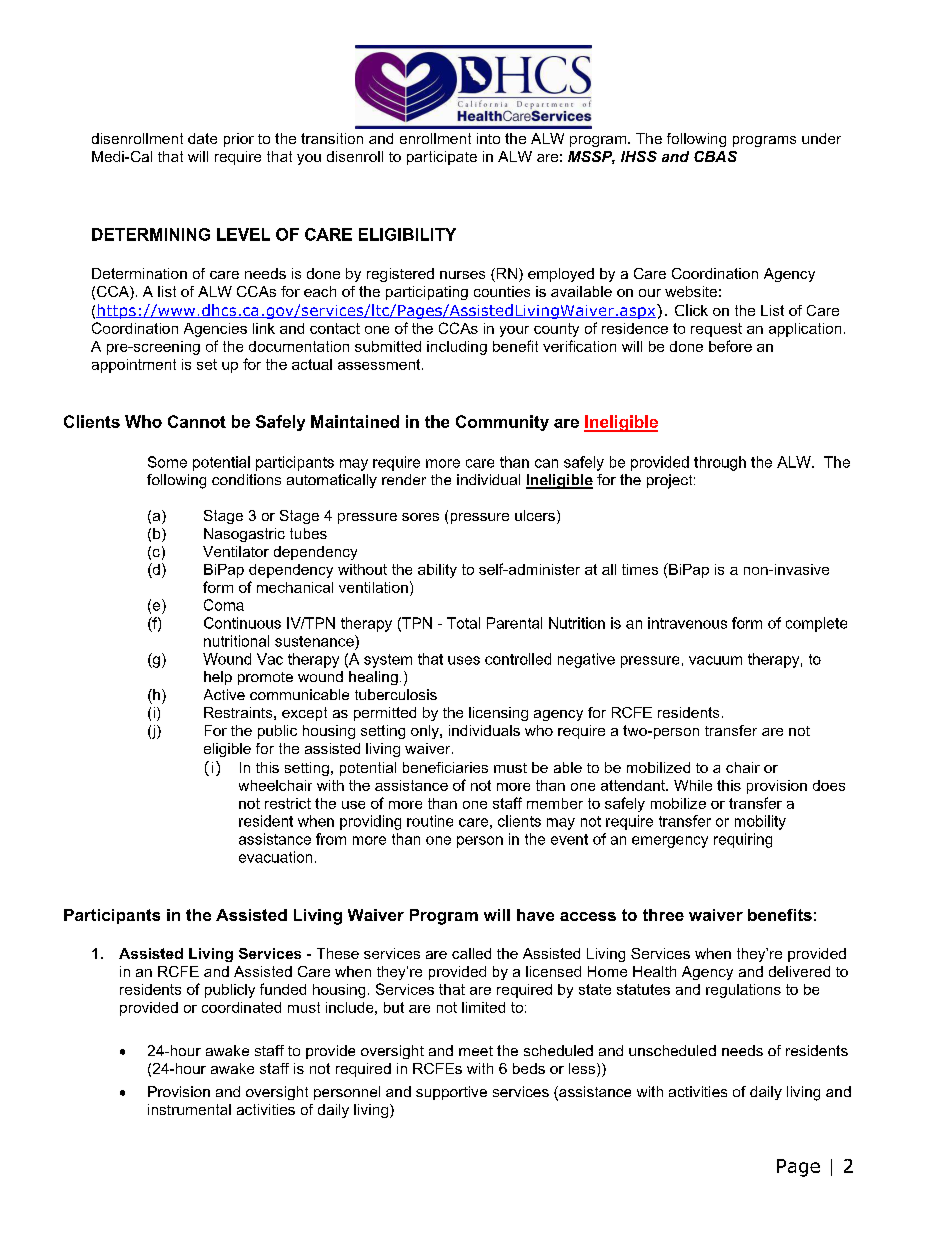 This image has height=1233, width=952. I want to click on participate, so click(442, 158).
